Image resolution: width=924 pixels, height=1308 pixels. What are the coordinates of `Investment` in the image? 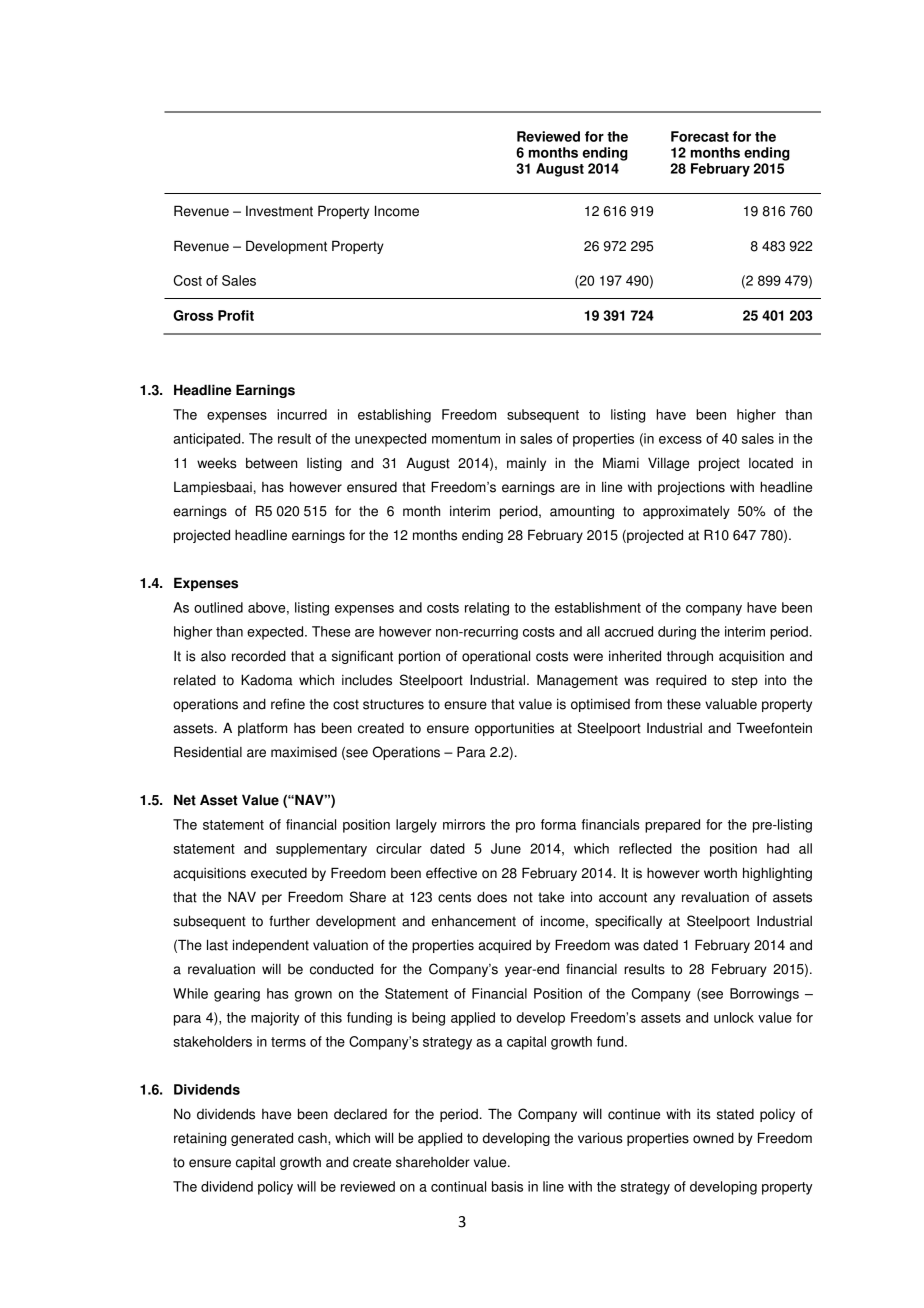 It's located at (279, 211).
